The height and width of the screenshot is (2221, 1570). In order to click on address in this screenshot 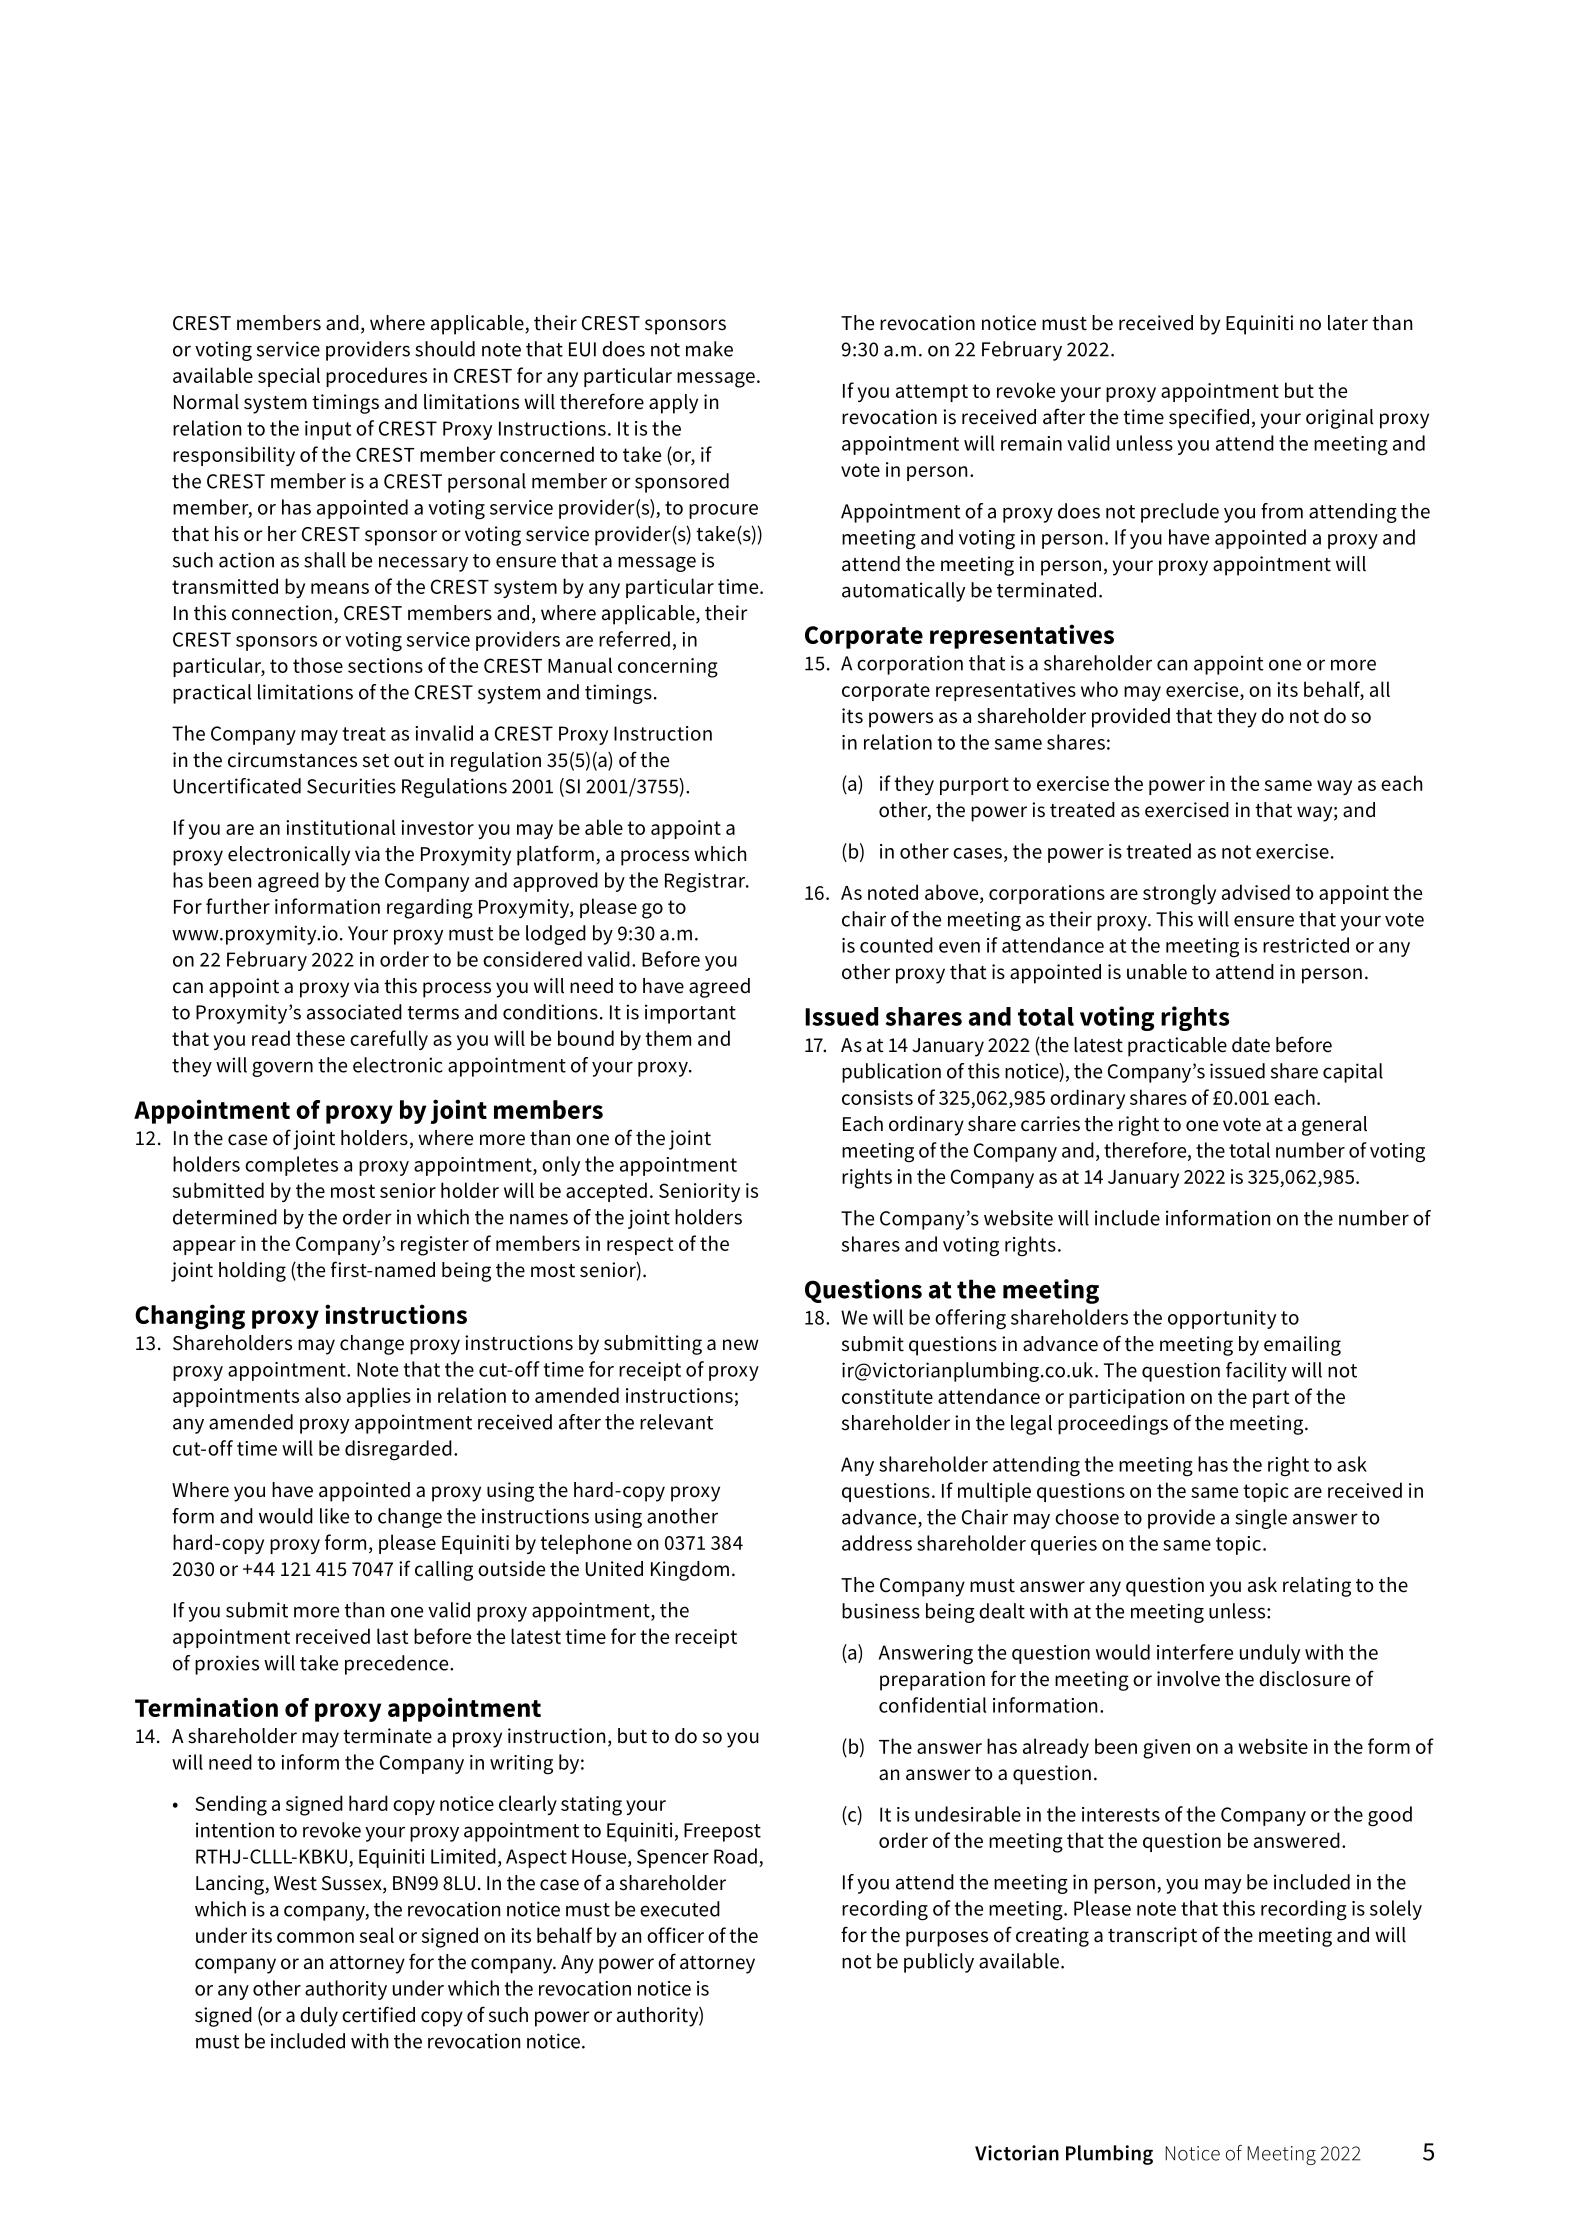, I will do `click(877, 1543)`.
